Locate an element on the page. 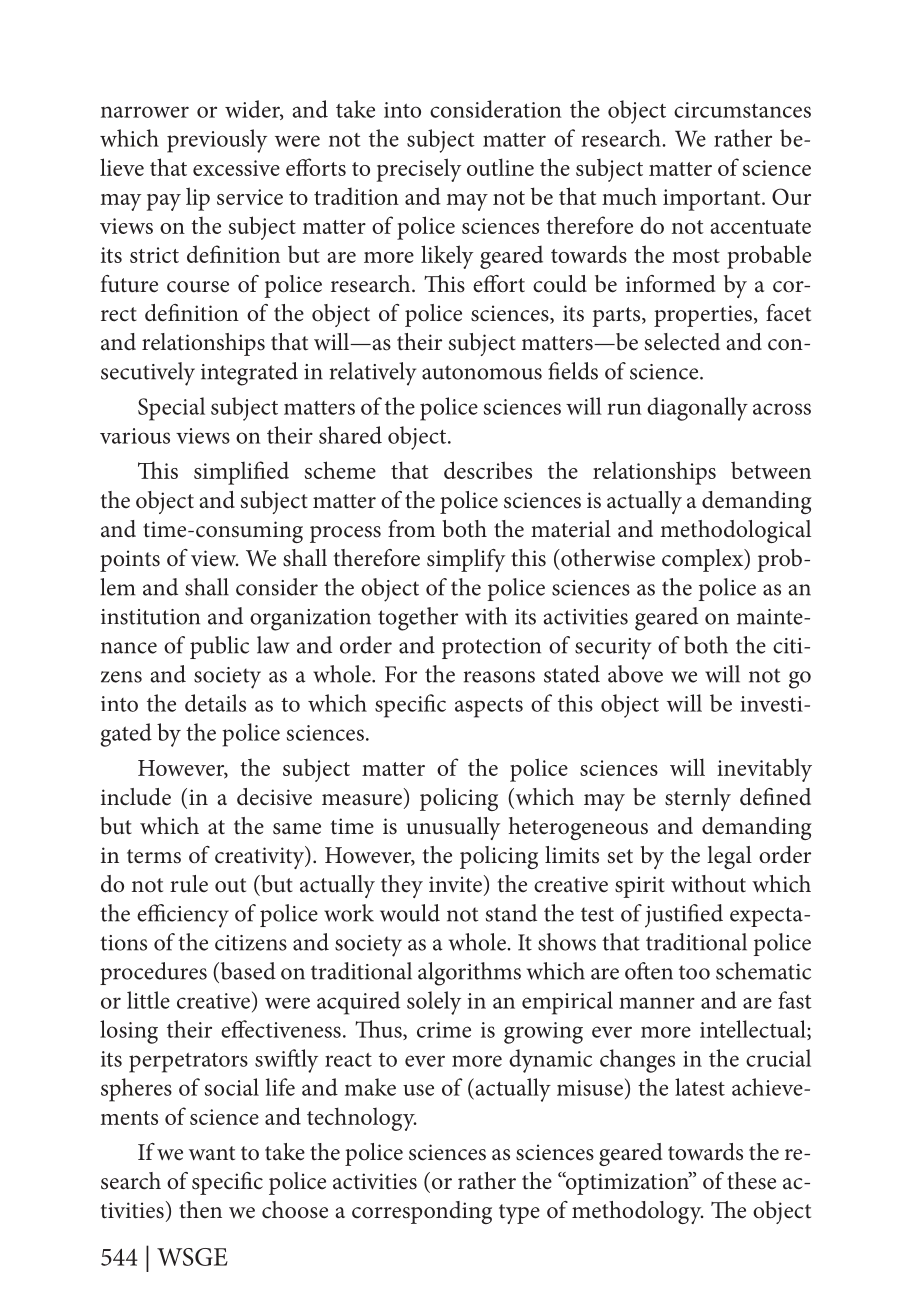 The image size is (924, 1311). corresponding is located at coordinates (422, 1212).
